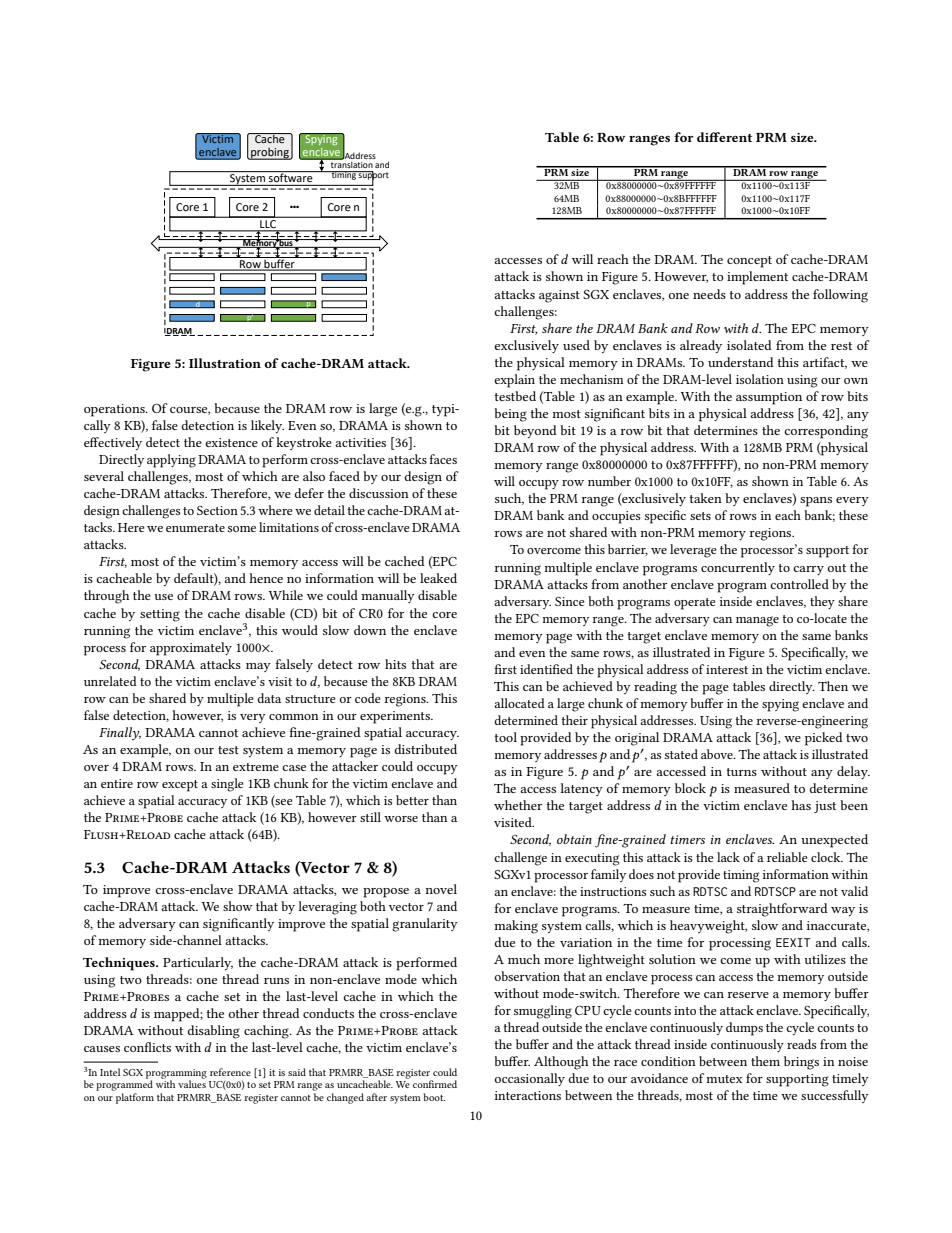  Describe the element at coordinates (443, 459) in the document. I see `faces` at that location.
